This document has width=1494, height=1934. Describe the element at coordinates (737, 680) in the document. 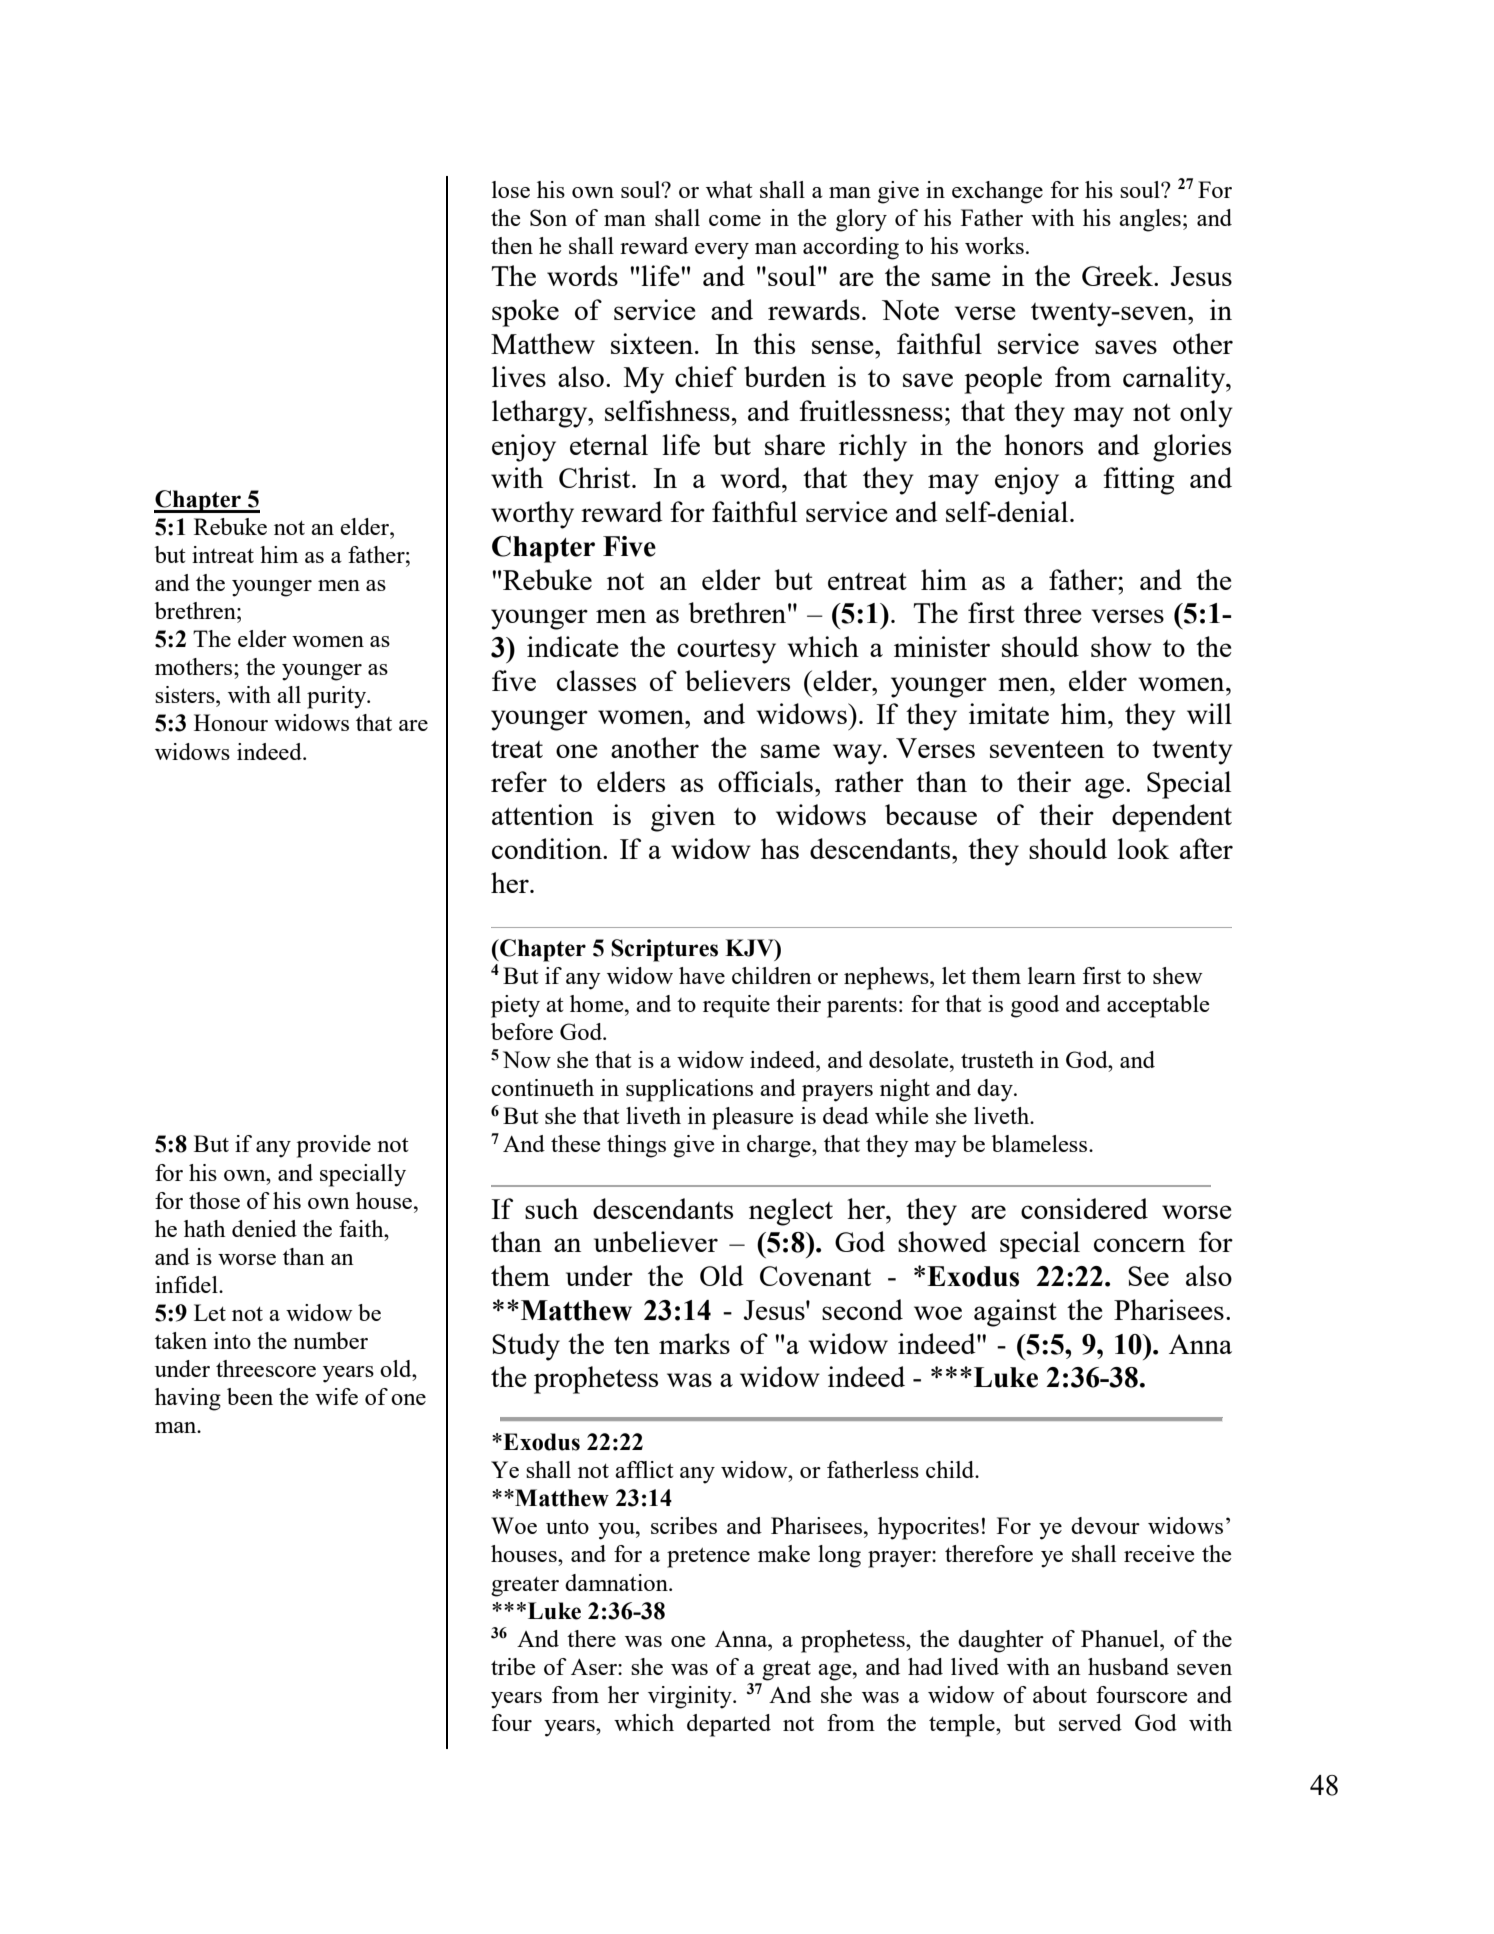

I see `believers` at that location.
